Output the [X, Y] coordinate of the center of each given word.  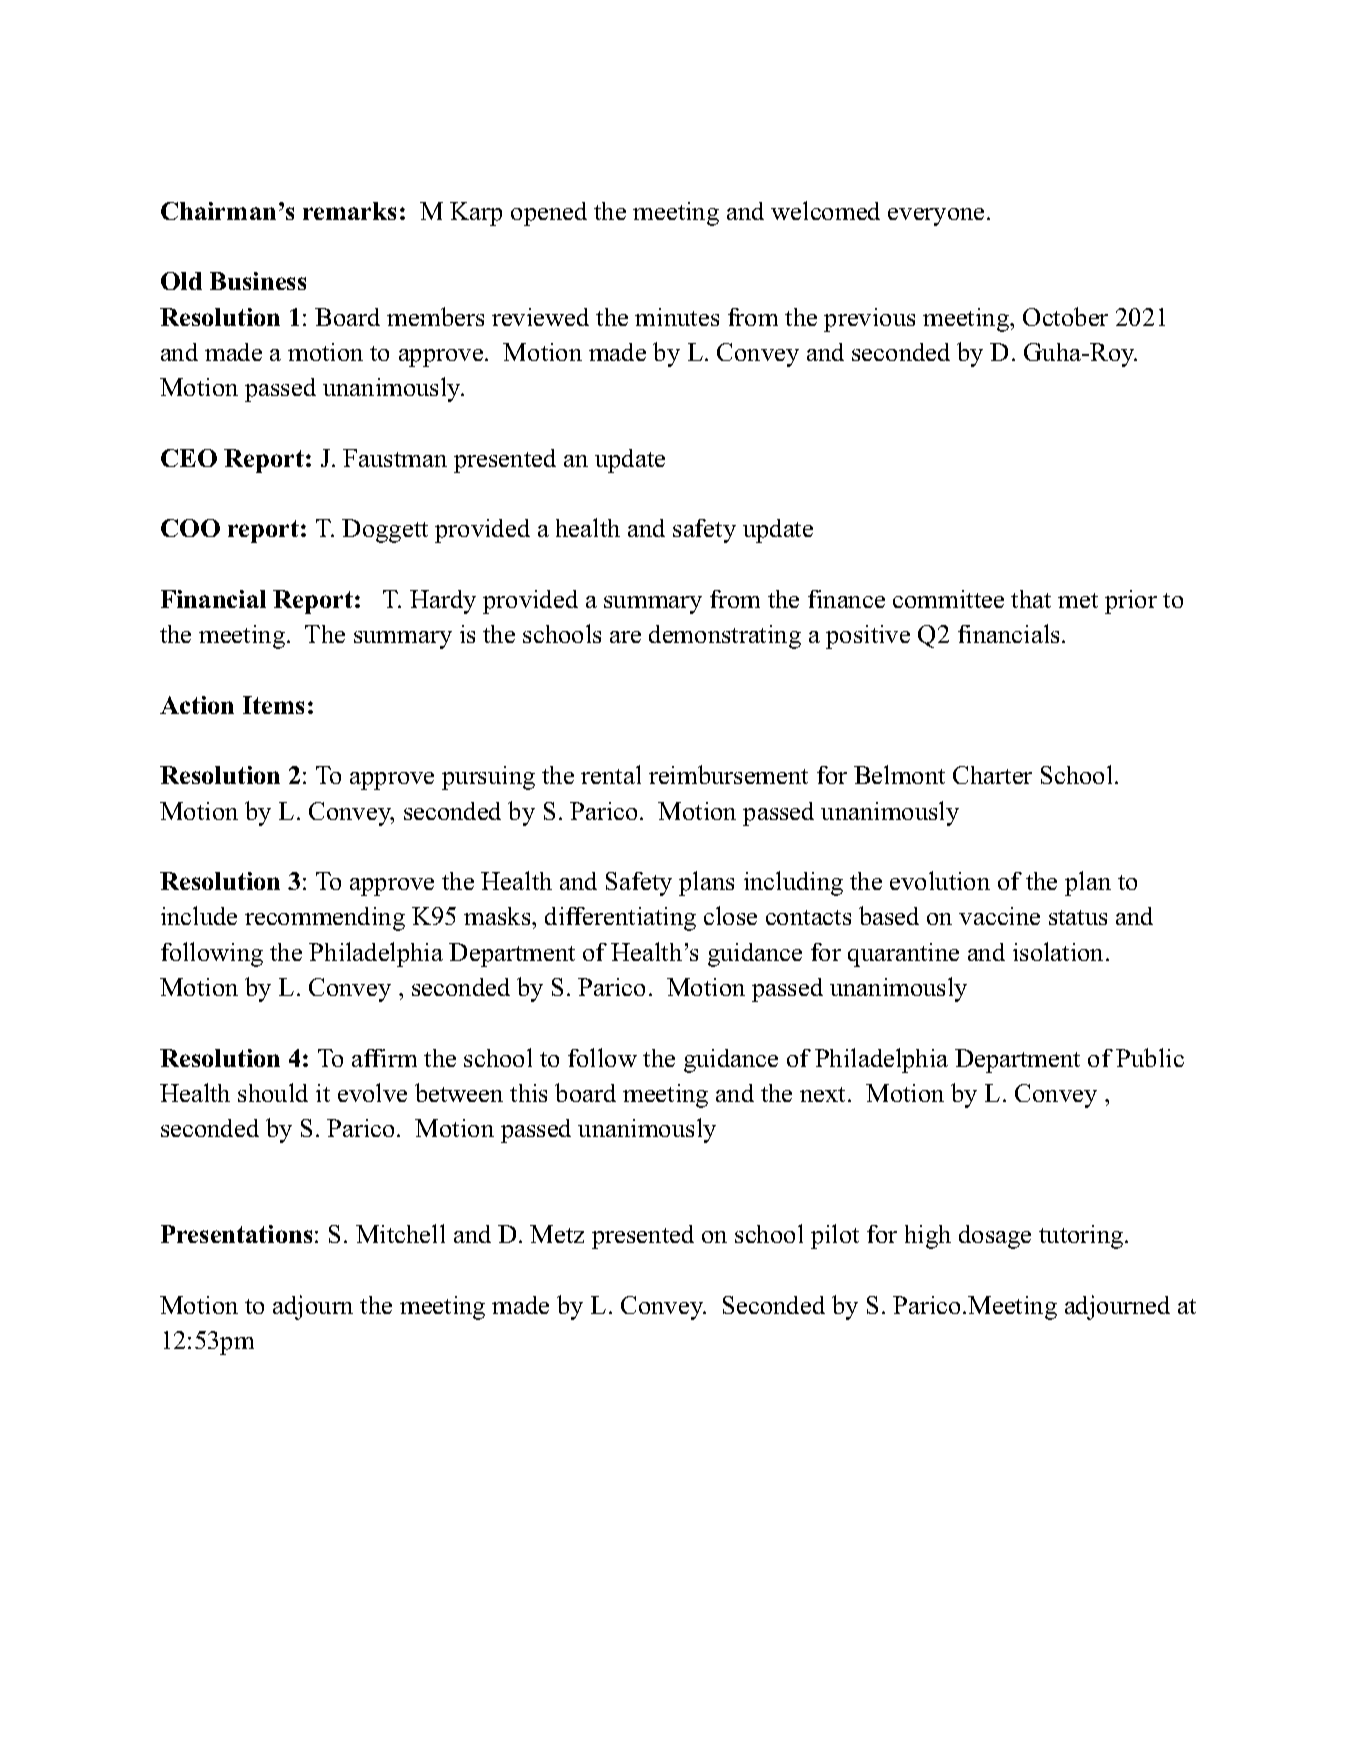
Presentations [236, 1234]
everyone [936, 217]
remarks [349, 211]
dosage [995, 1237]
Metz [557, 1234]
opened [549, 214]
